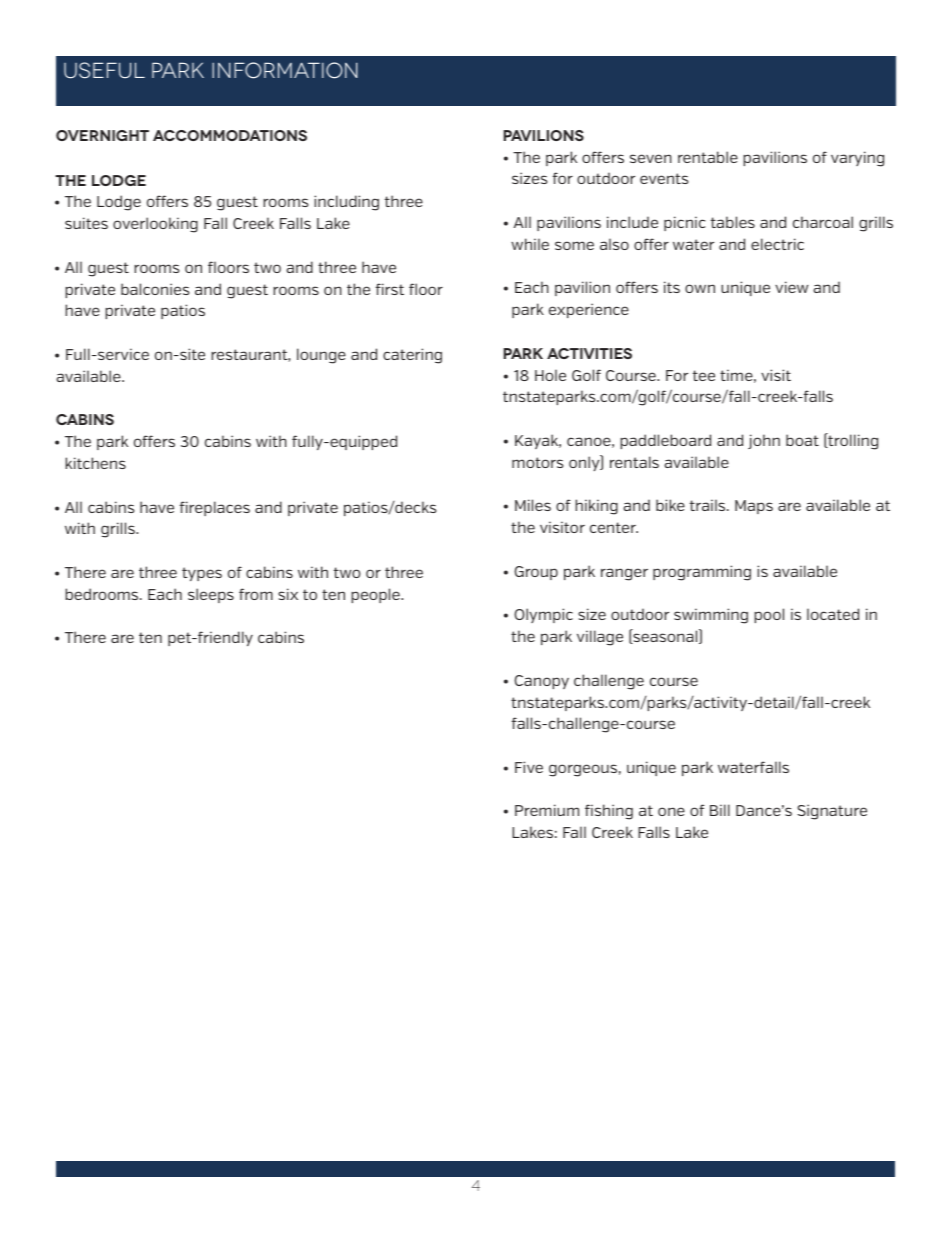  What do you see at coordinates (104, 70) in the image?
I see `useful` at bounding box center [104, 70].
